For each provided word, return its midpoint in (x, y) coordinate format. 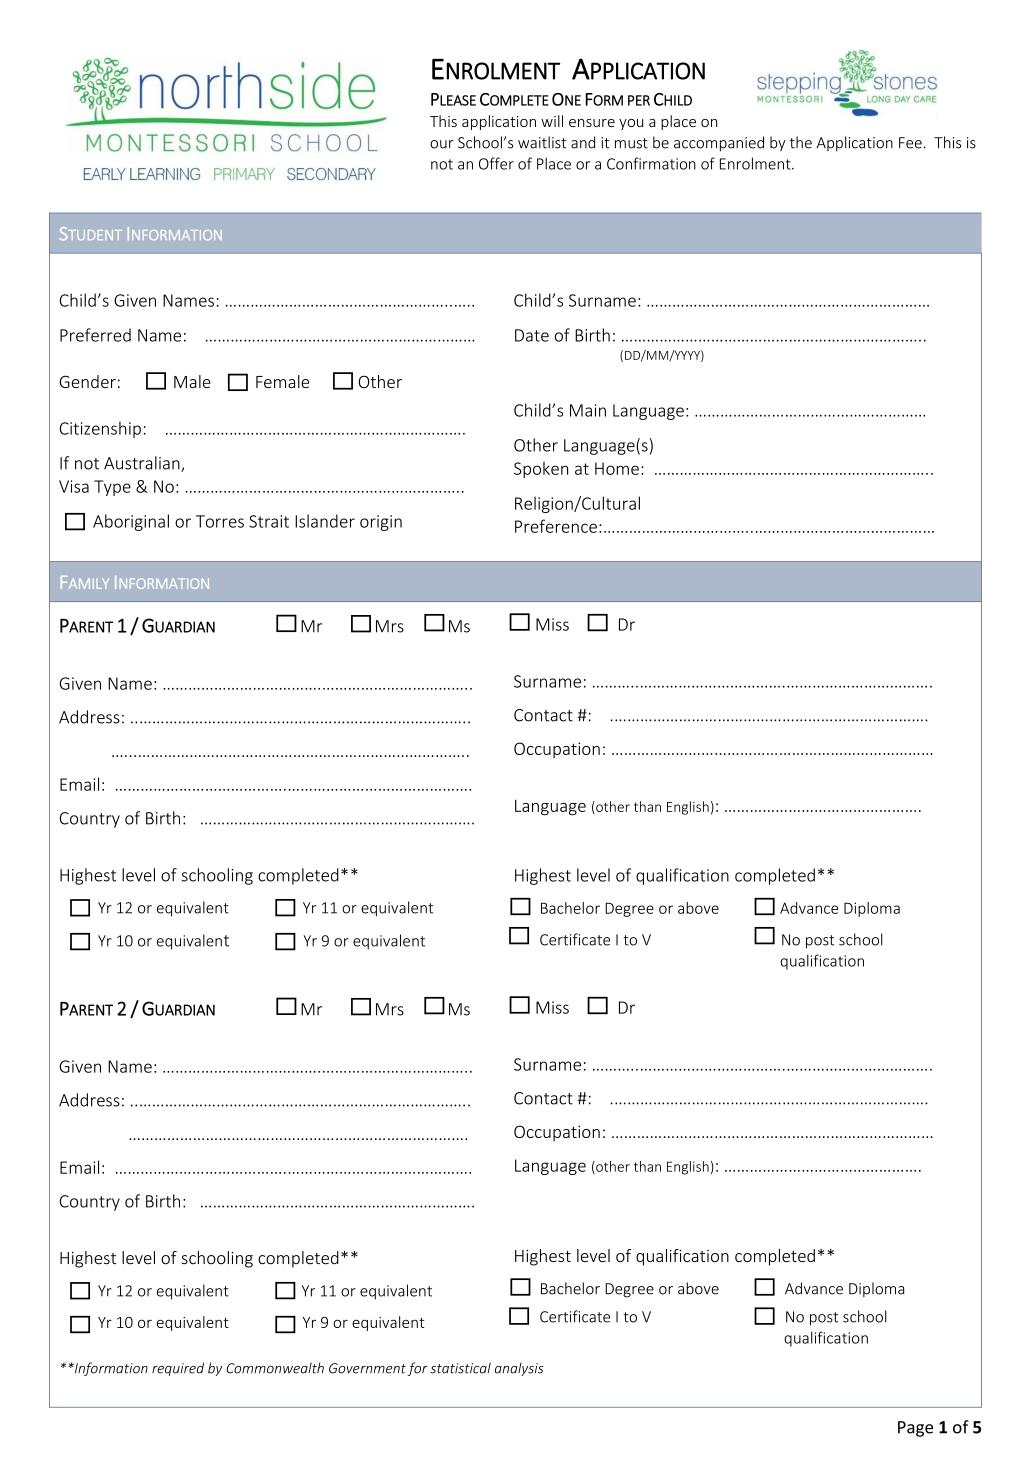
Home (617, 468)
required (178, 1369)
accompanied (719, 144)
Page (915, 1429)
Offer (496, 163)
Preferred (95, 335)
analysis (519, 1369)
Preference (556, 526)
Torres (220, 521)
